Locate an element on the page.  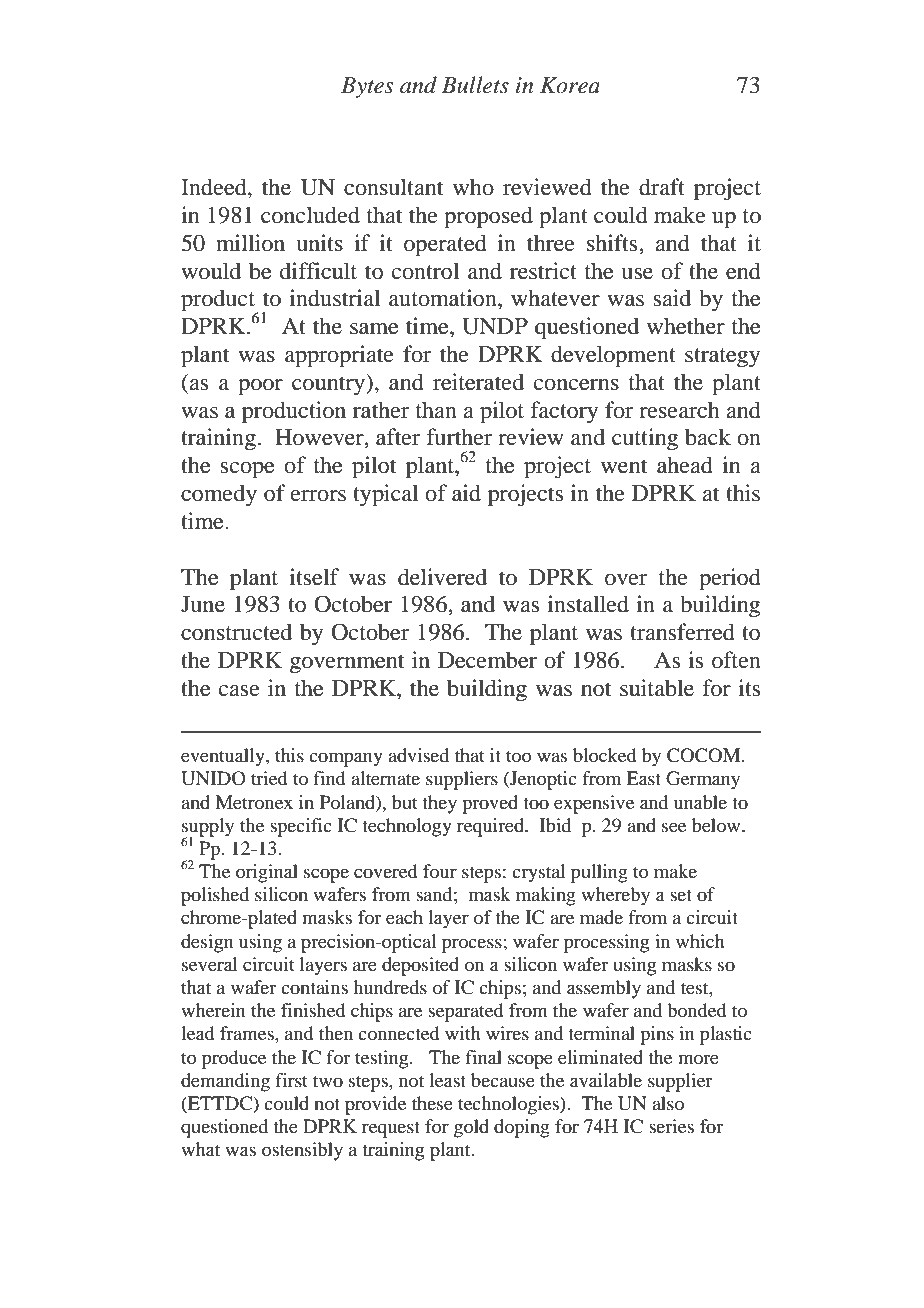
first is located at coordinates (291, 1080).
